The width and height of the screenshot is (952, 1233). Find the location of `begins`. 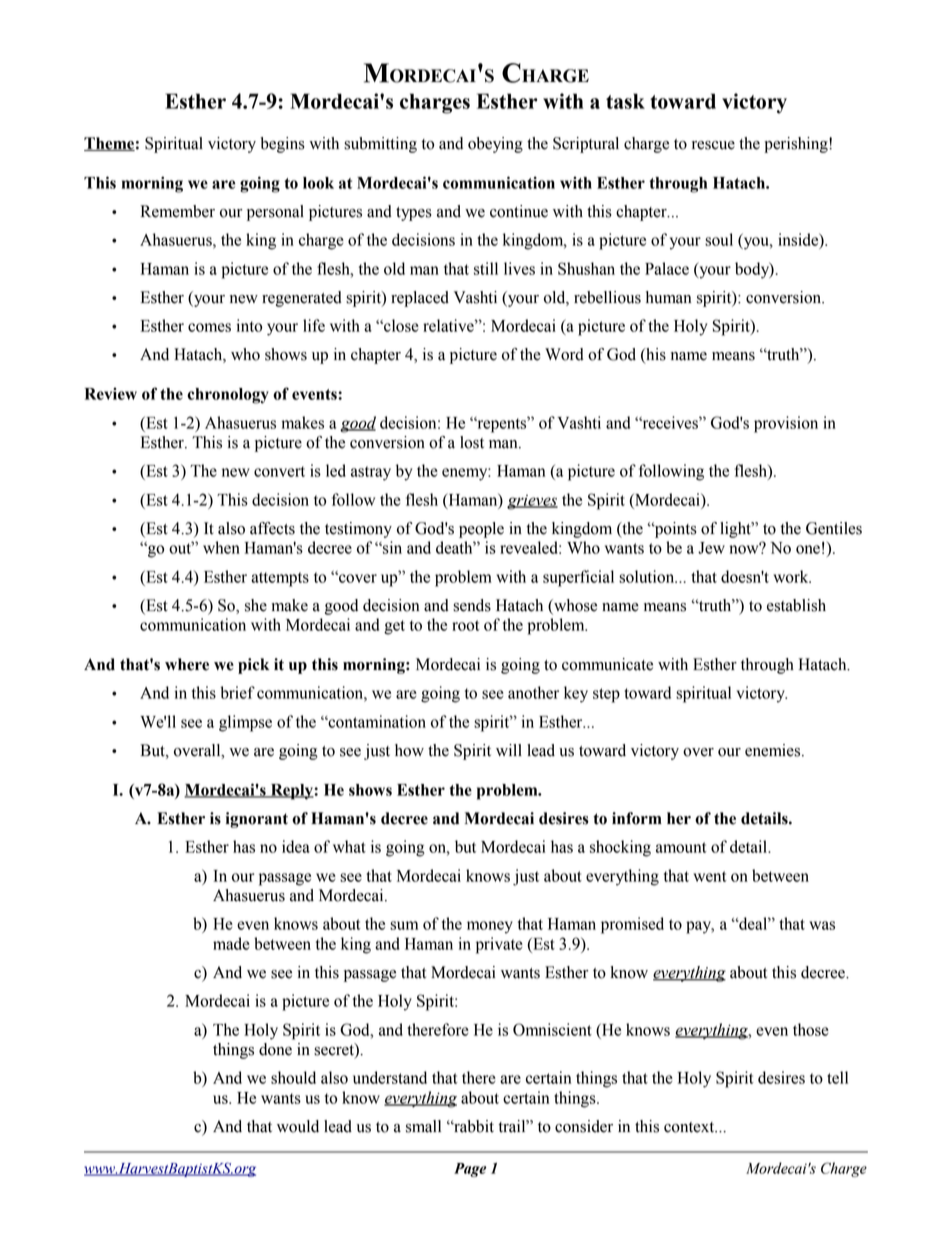

begins is located at coordinates (282, 145).
